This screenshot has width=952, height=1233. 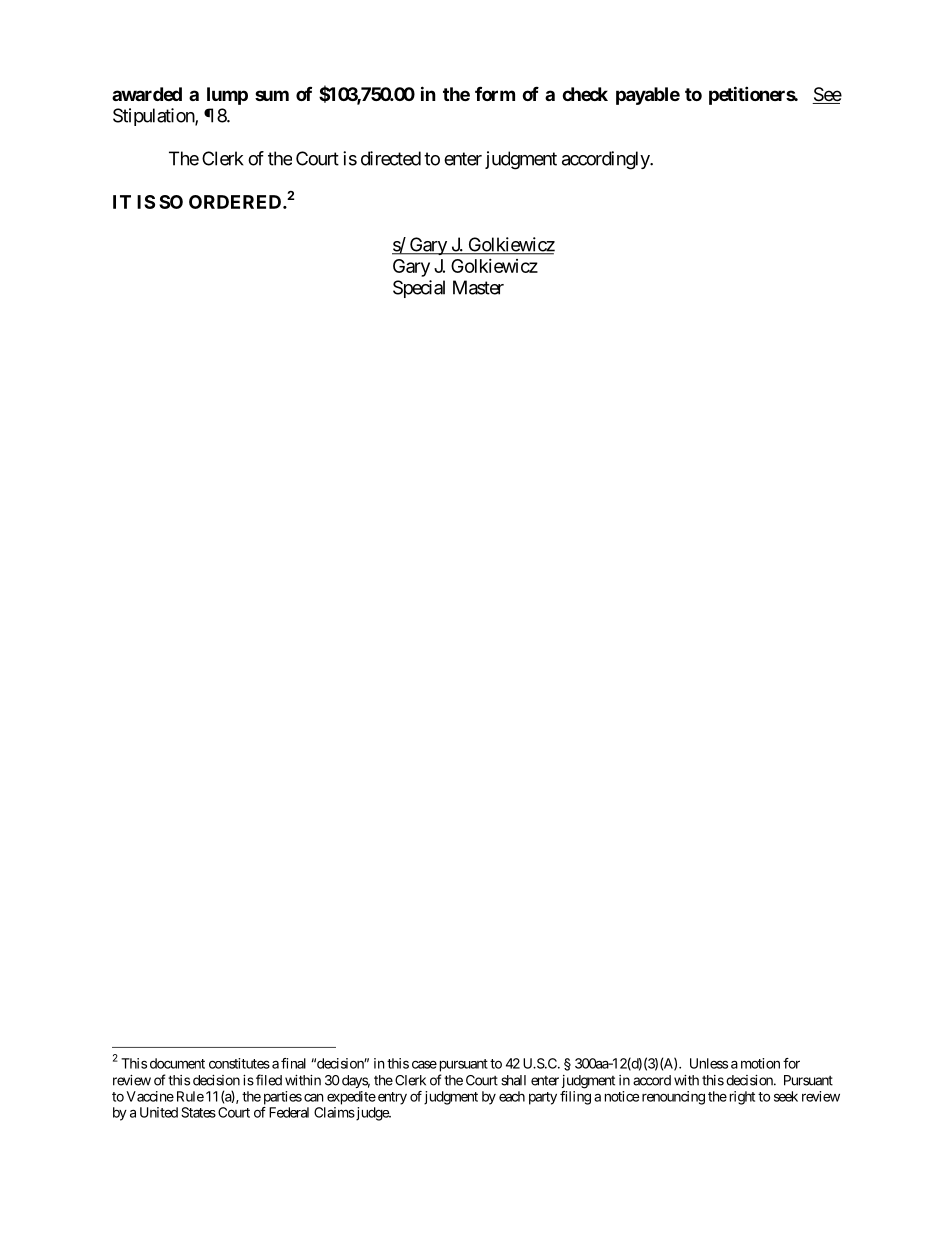 What do you see at coordinates (512, 1096) in the screenshot?
I see `each` at bounding box center [512, 1096].
